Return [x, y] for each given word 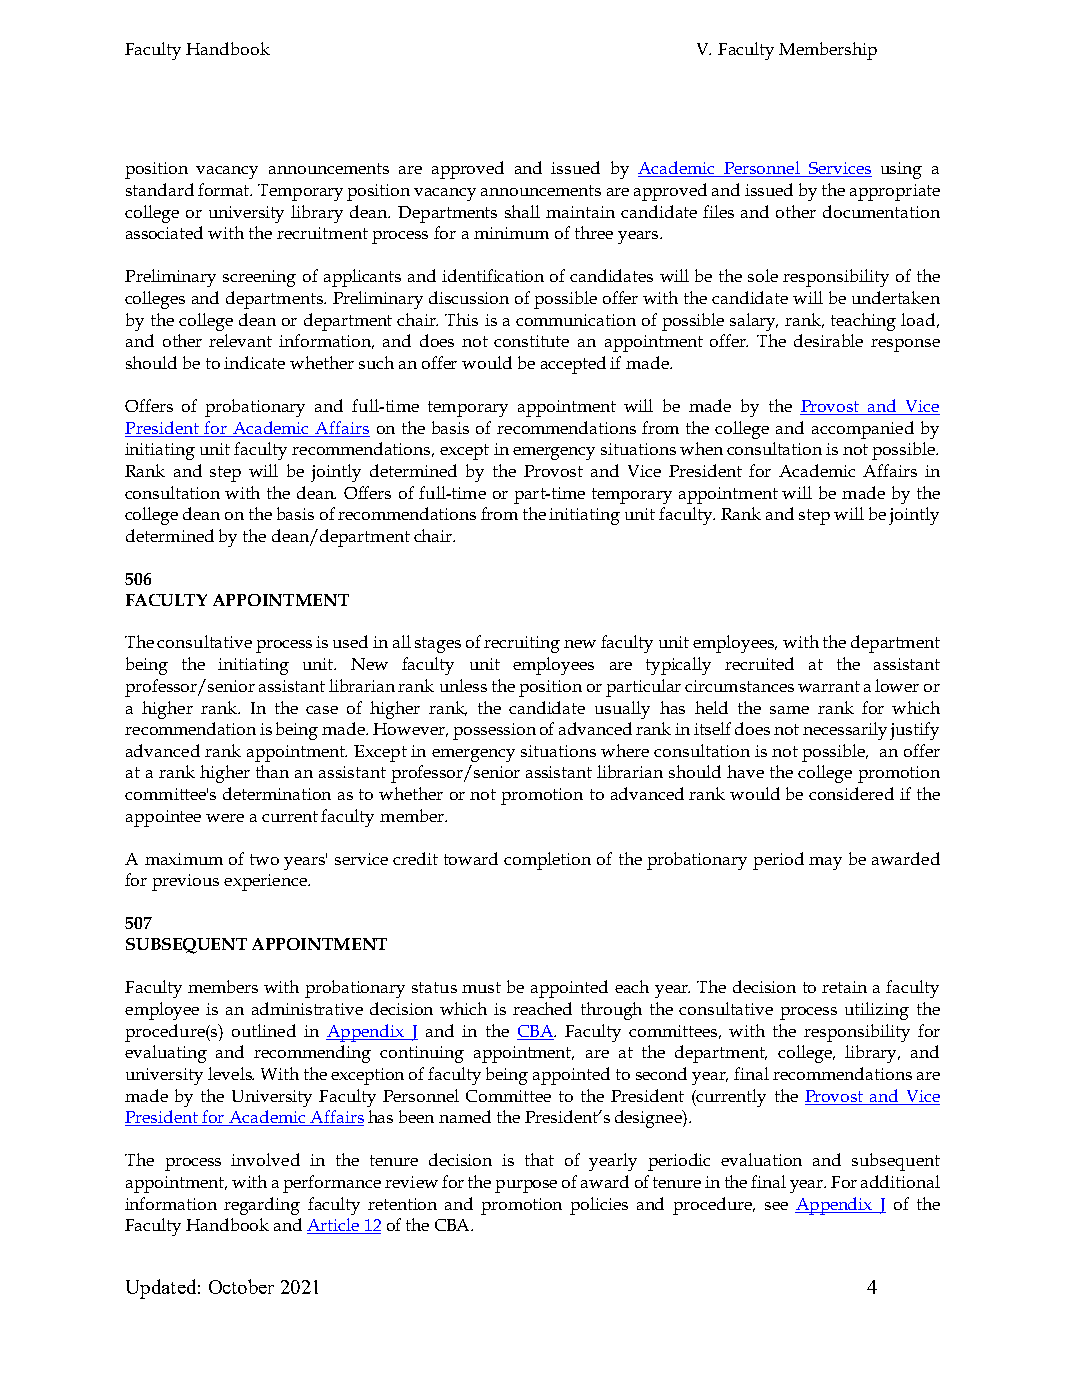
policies [599, 1206]
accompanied [863, 430]
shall [522, 211]
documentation [881, 211]
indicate [254, 362]
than [272, 771]
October [241, 1286]
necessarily [845, 731]
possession [494, 731]
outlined [264, 1030]
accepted [573, 365]
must [481, 987]
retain [844, 987]
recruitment [322, 233]
